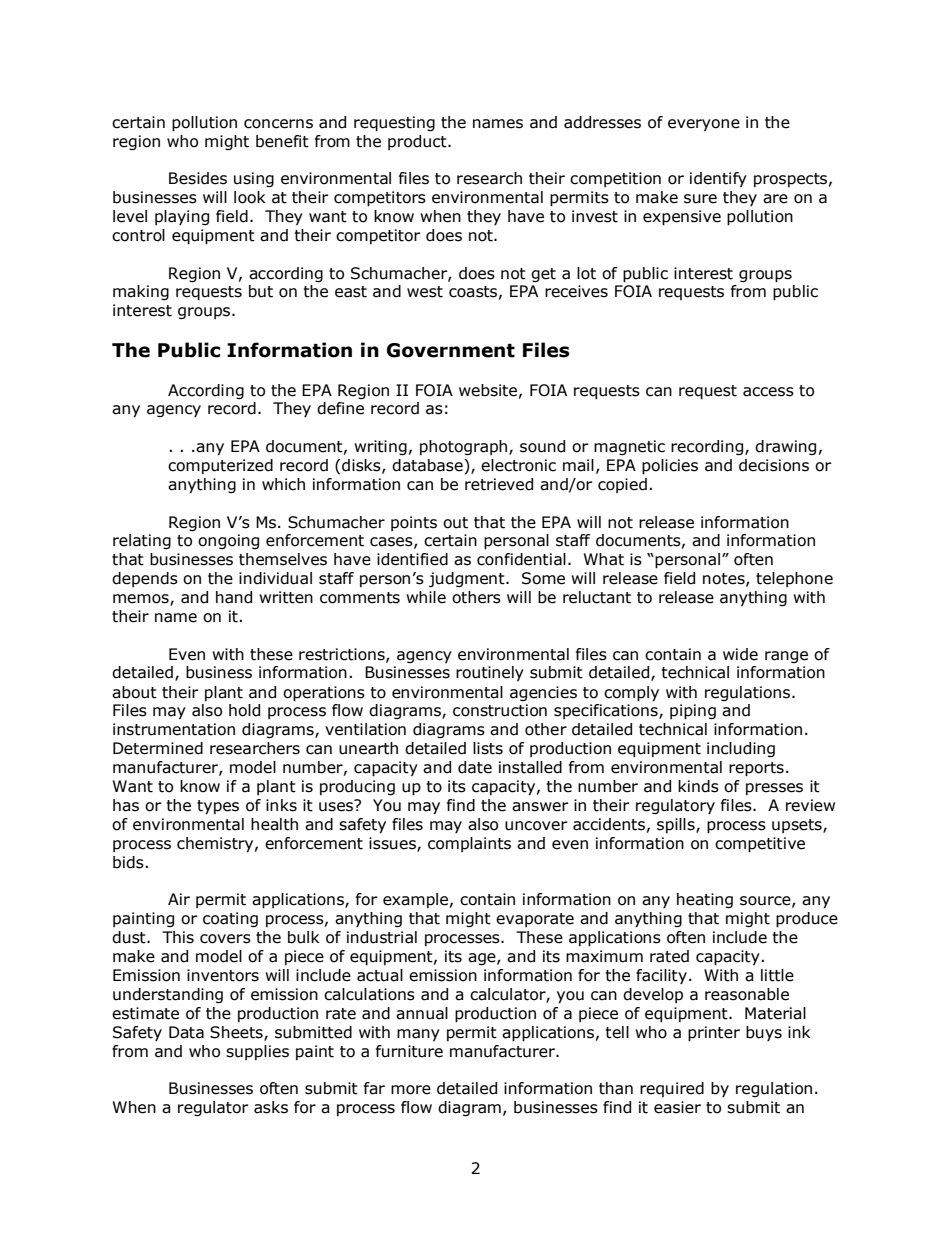 Image resolution: width=952 pixels, height=1233 pixels. Describe the element at coordinates (469, 844) in the document. I see `complaints` at that location.
